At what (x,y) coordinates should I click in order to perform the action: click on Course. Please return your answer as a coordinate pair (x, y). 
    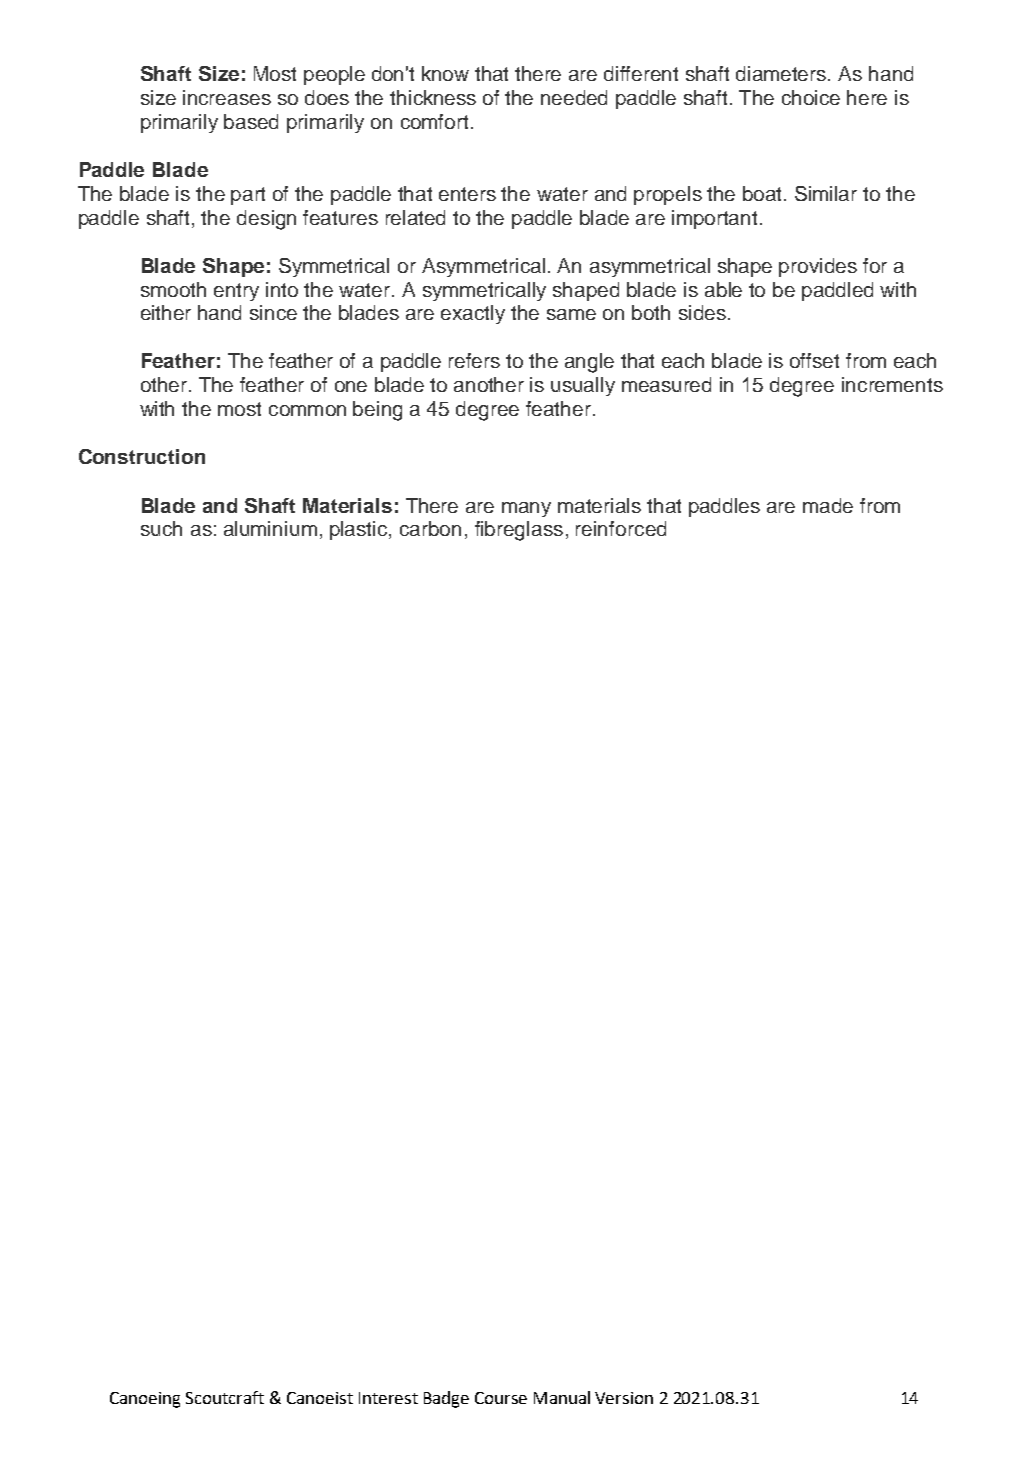
    Looking at the image, I should click on (501, 1398).
